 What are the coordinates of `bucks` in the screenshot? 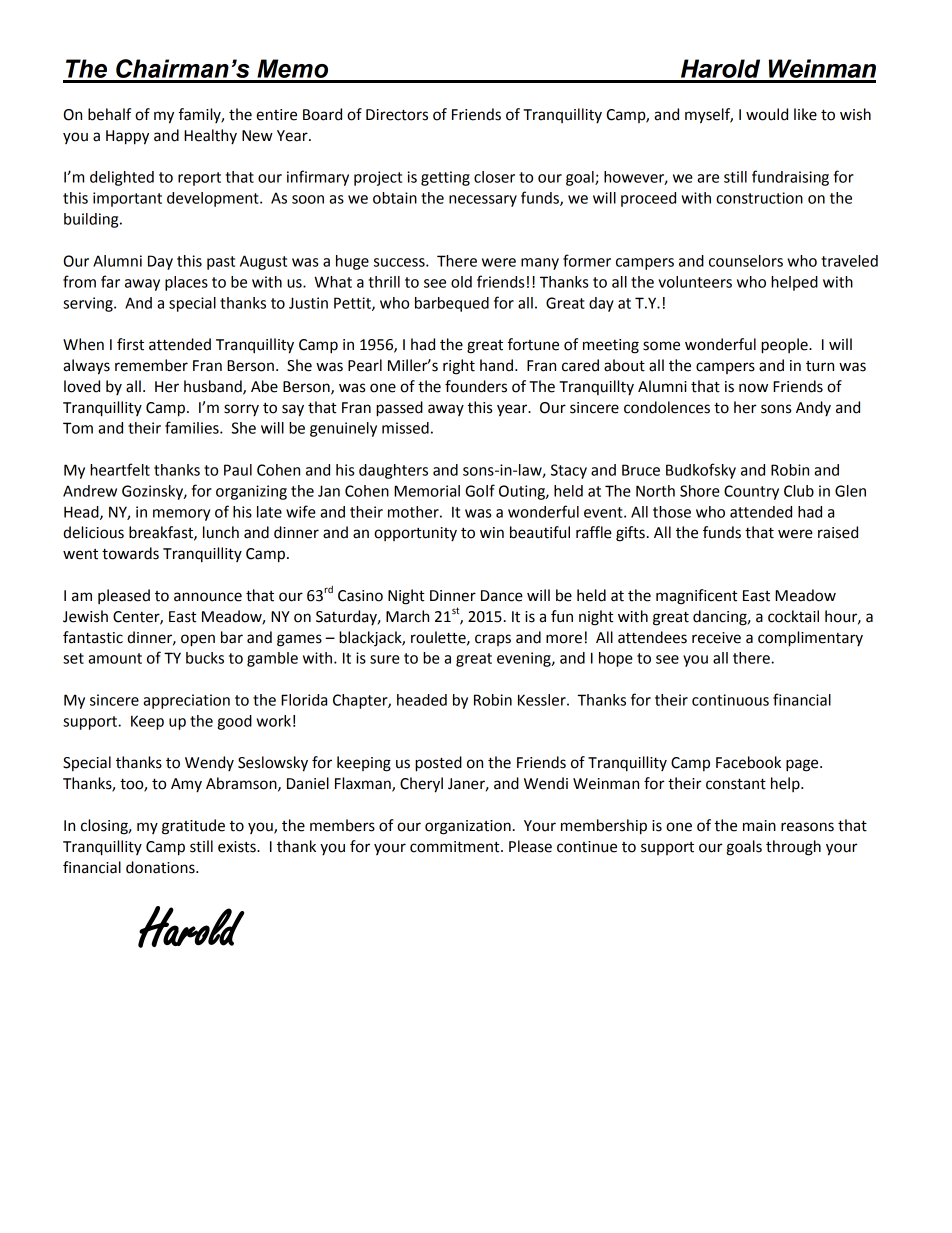 It's located at (205, 658).
